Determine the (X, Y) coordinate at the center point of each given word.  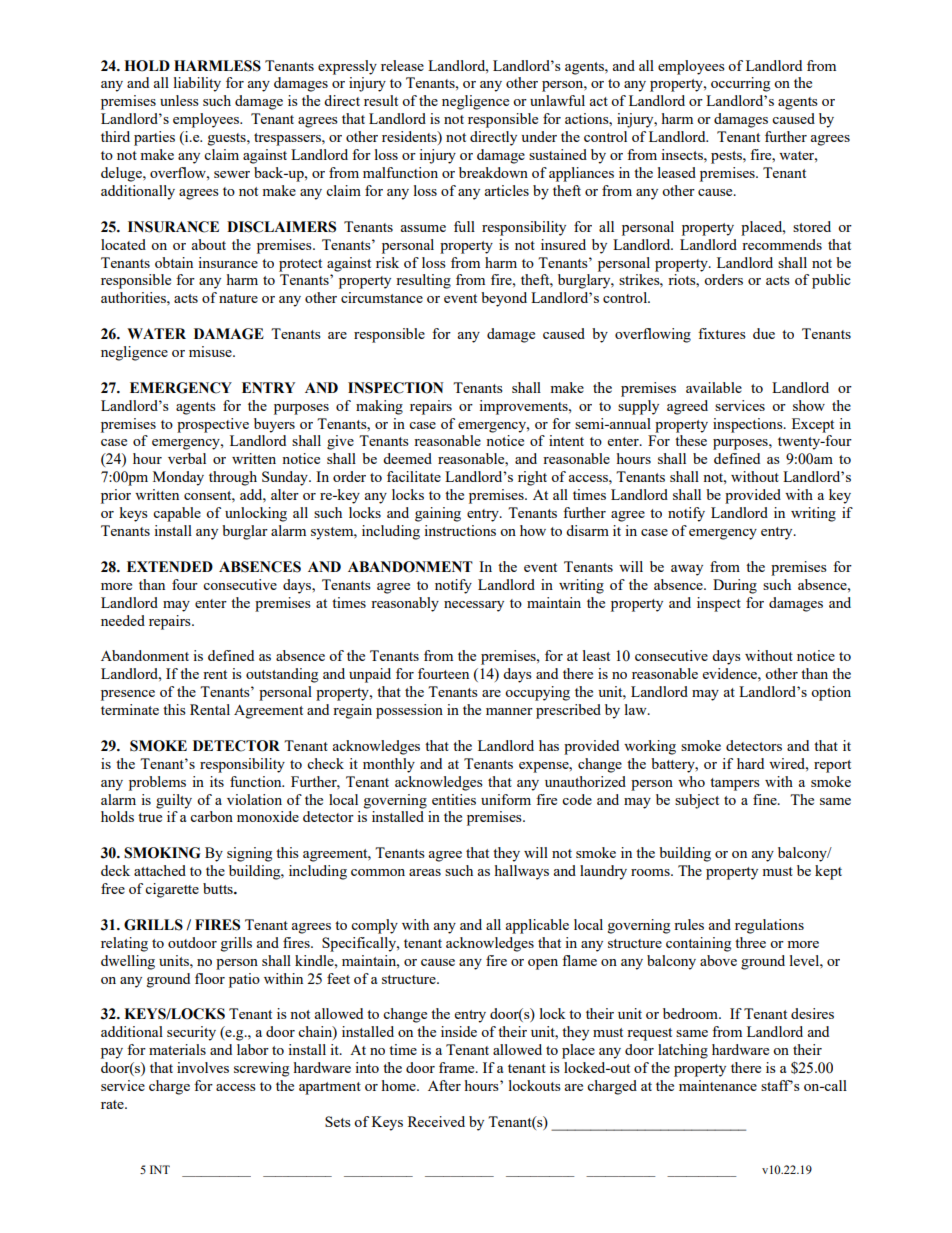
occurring (740, 84)
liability (197, 84)
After (444, 1085)
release (402, 65)
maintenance (718, 1085)
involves (203, 1067)
